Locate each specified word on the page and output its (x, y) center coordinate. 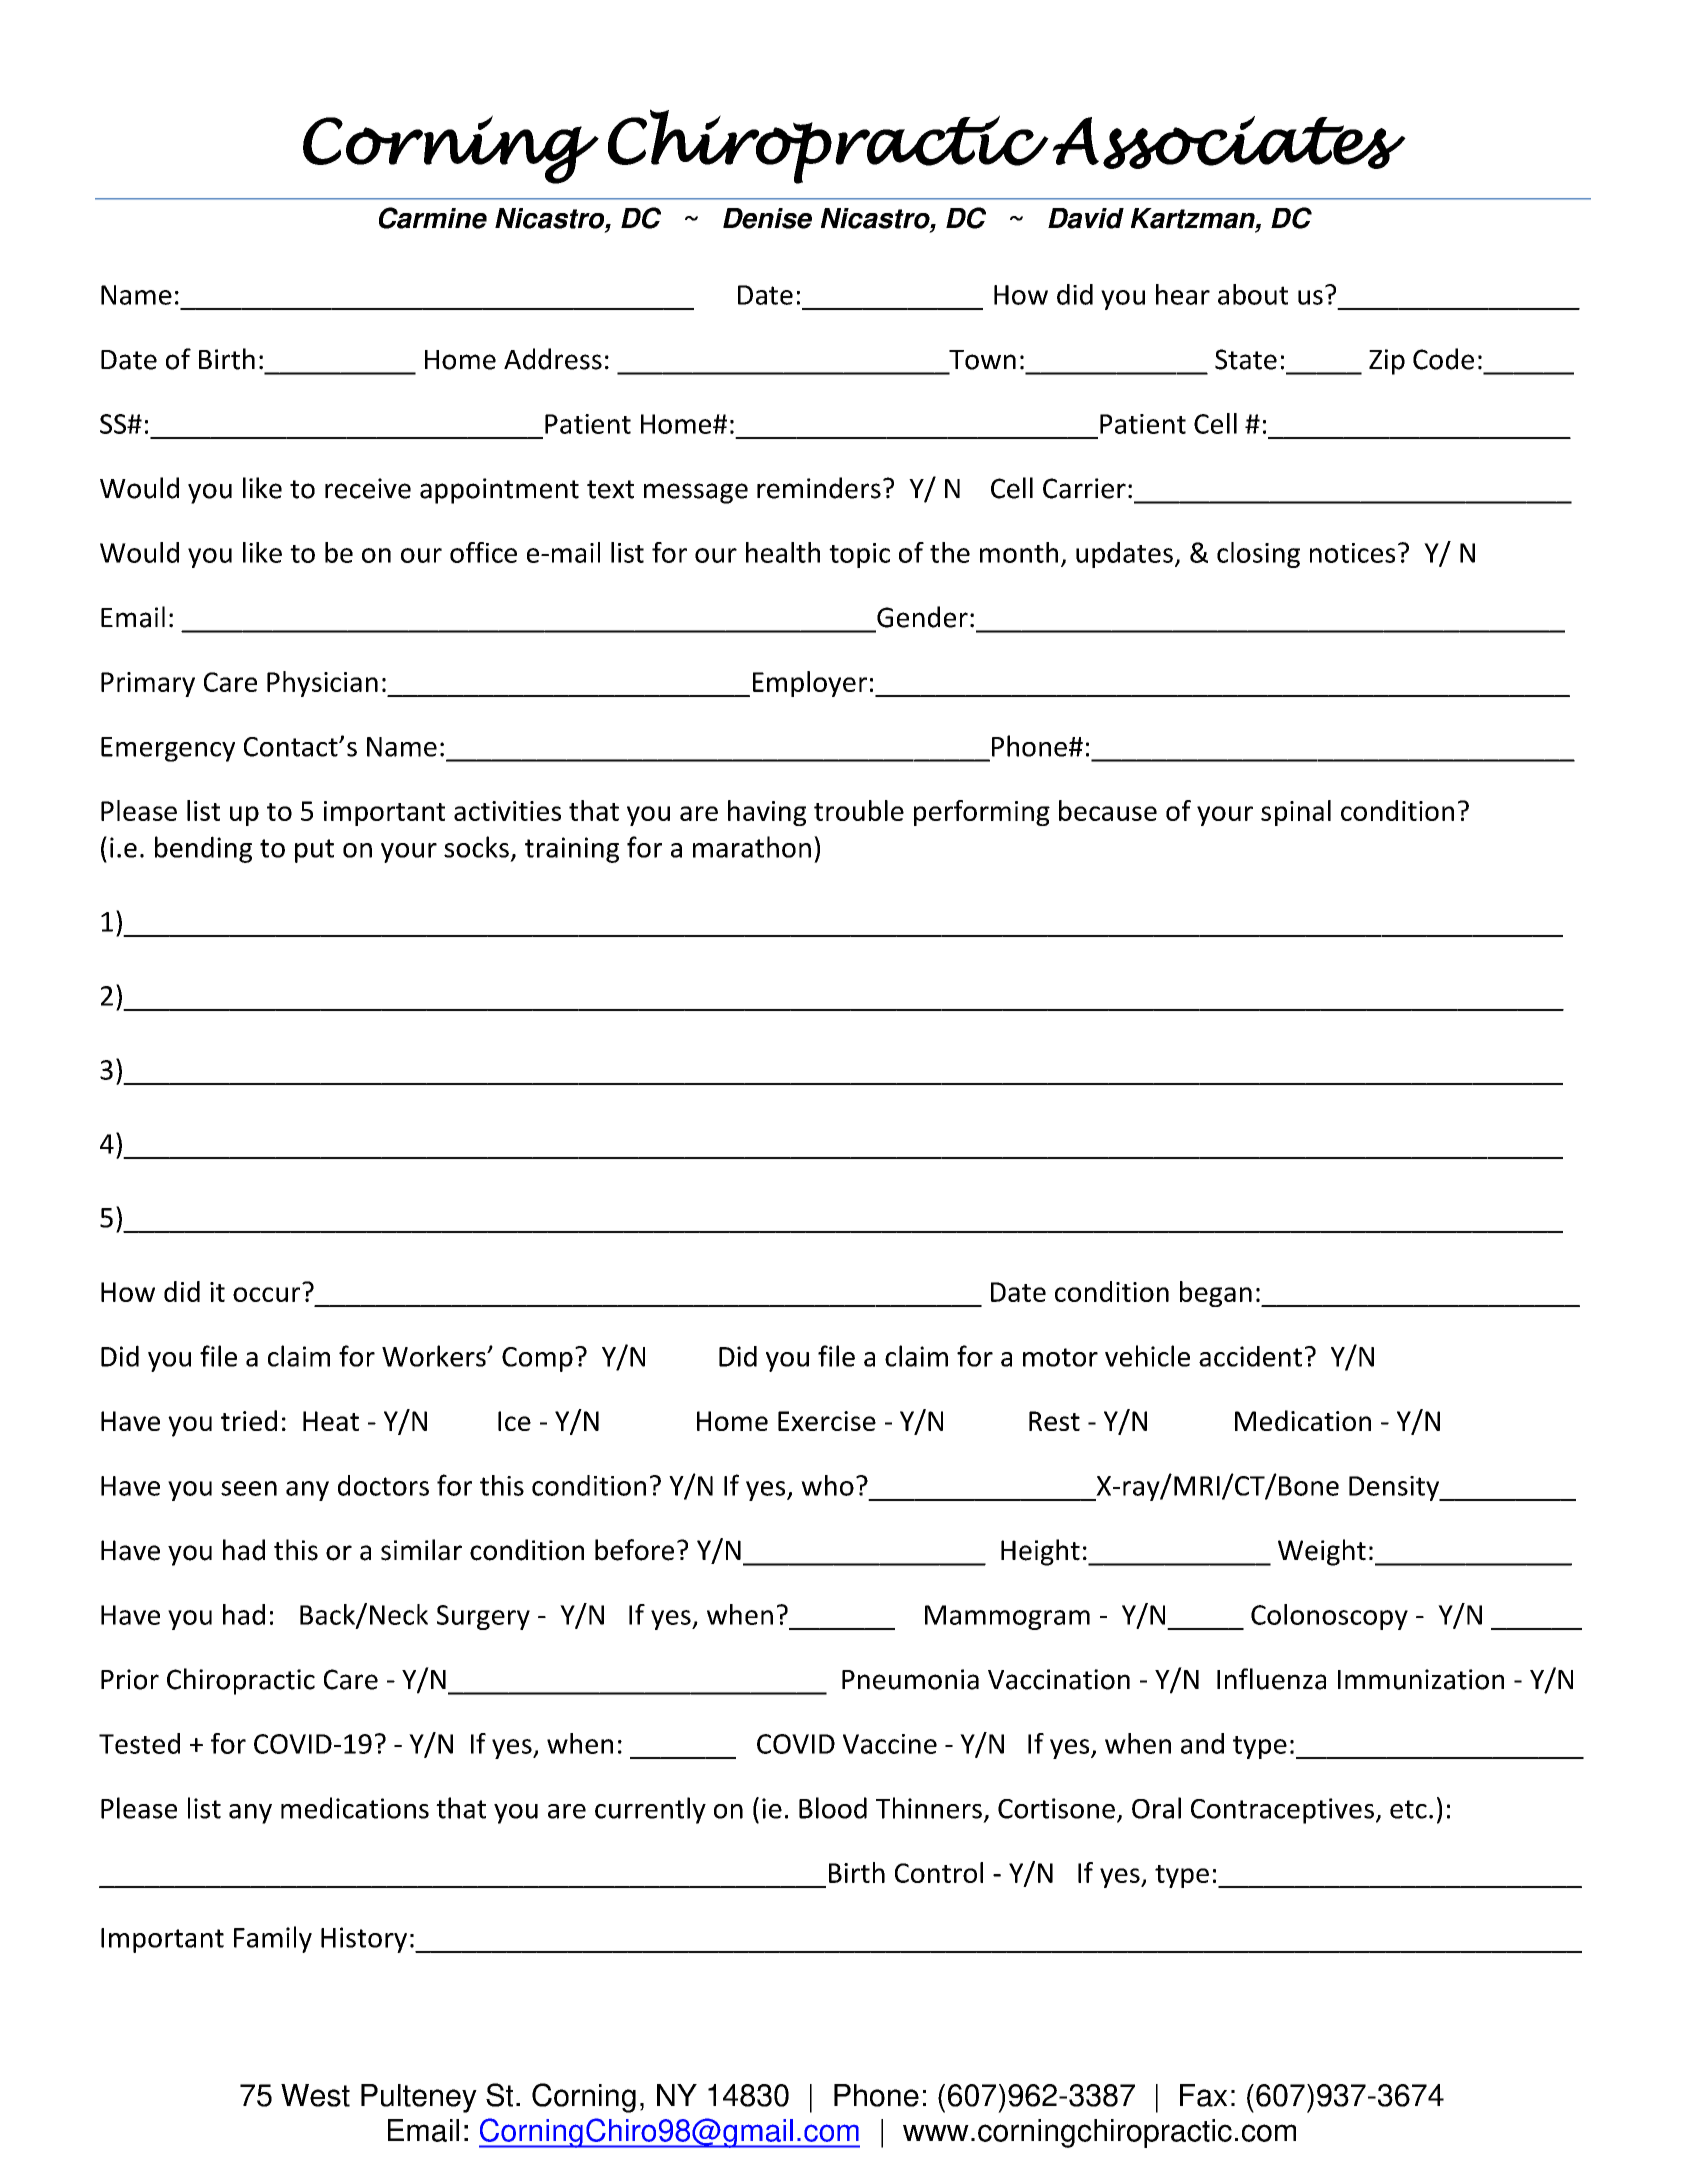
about (1253, 294)
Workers (435, 1356)
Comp (537, 1359)
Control (939, 1872)
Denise (767, 218)
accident (1250, 1356)
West (315, 2095)
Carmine (433, 218)
